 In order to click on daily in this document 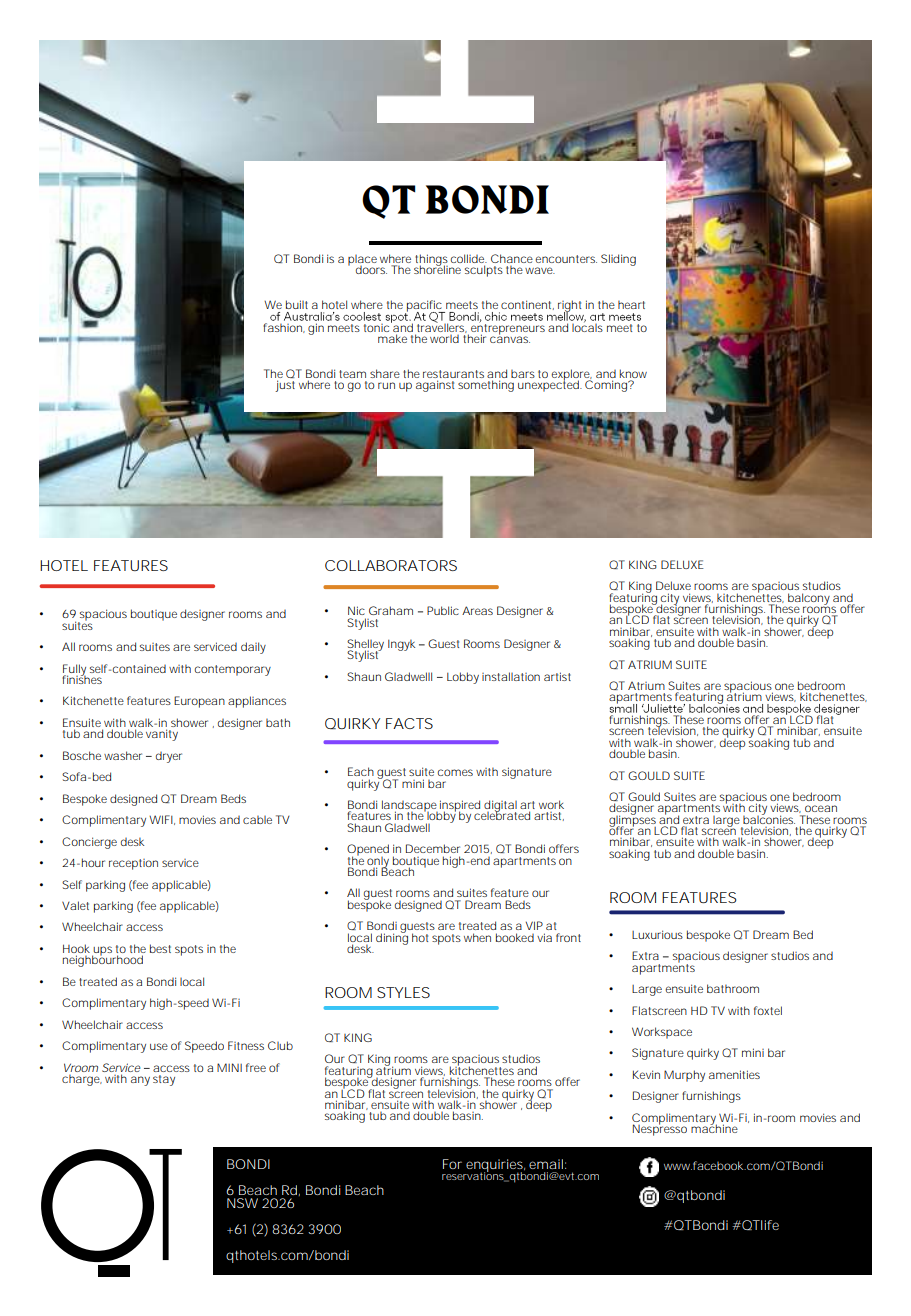, I will do `click(253, 648)`.
